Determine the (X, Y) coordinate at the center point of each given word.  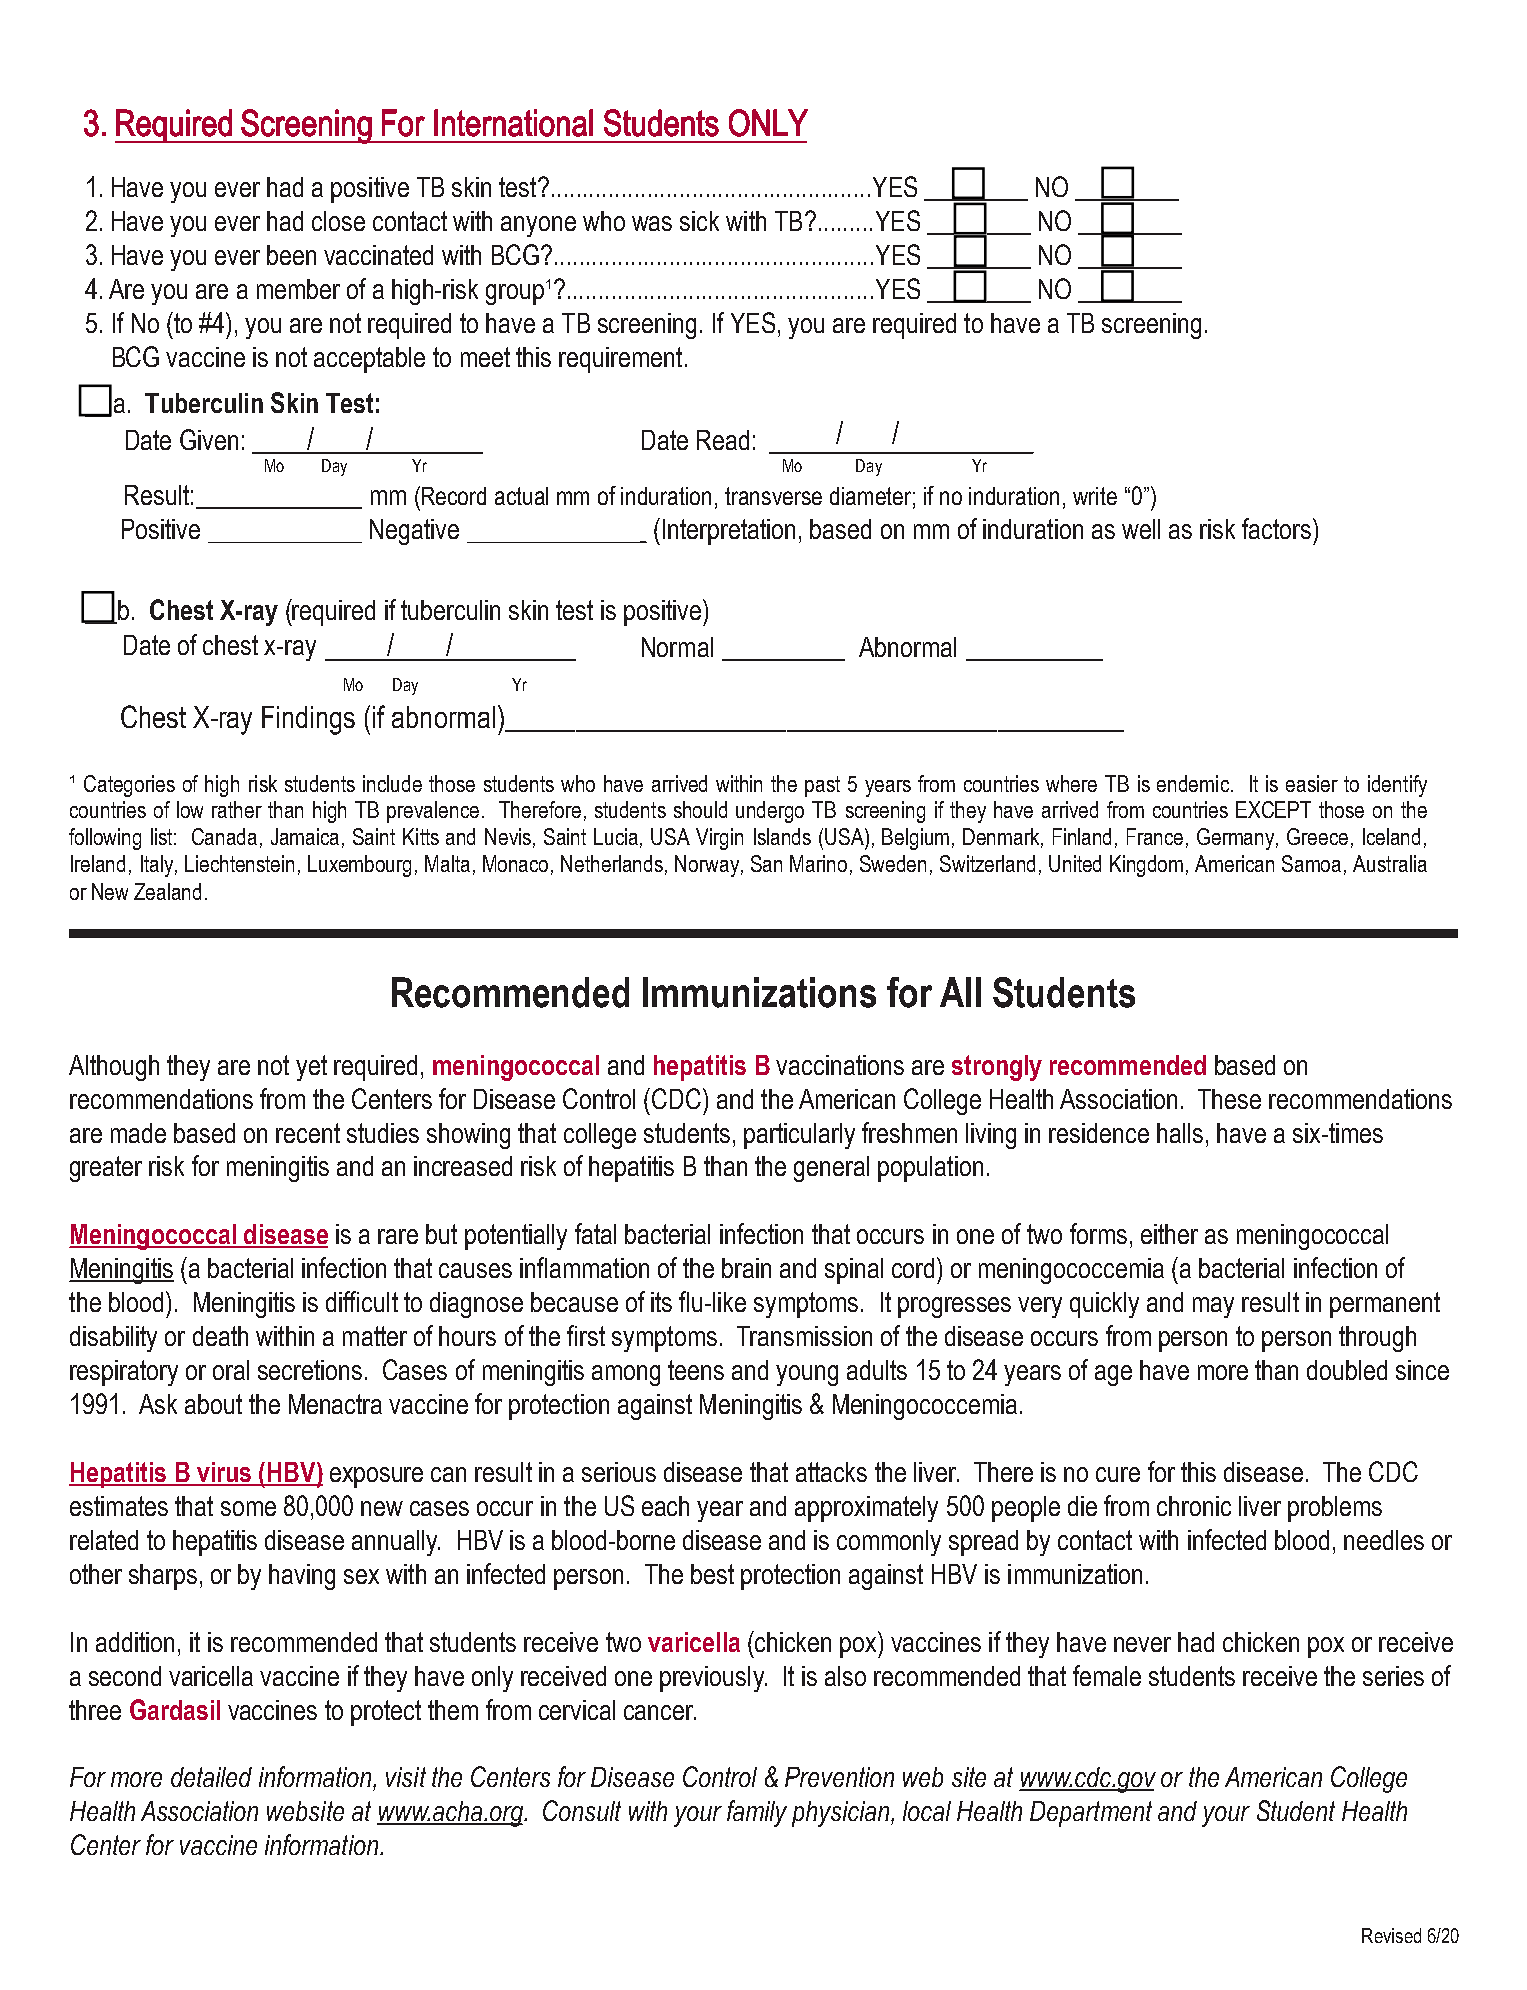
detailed (211, 1777)
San (766, 863)
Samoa (1311, 863)
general (831, 1169)
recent (308, 1133)
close (338, 221)
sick (699, 221)
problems (1335, 1509)
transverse (773, 496)
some (248, 1508)
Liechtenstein (239, 863)
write (1095, 496)
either (1169, 1234)
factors (1276, 528)
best (712, 1574)
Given (209, 439)
